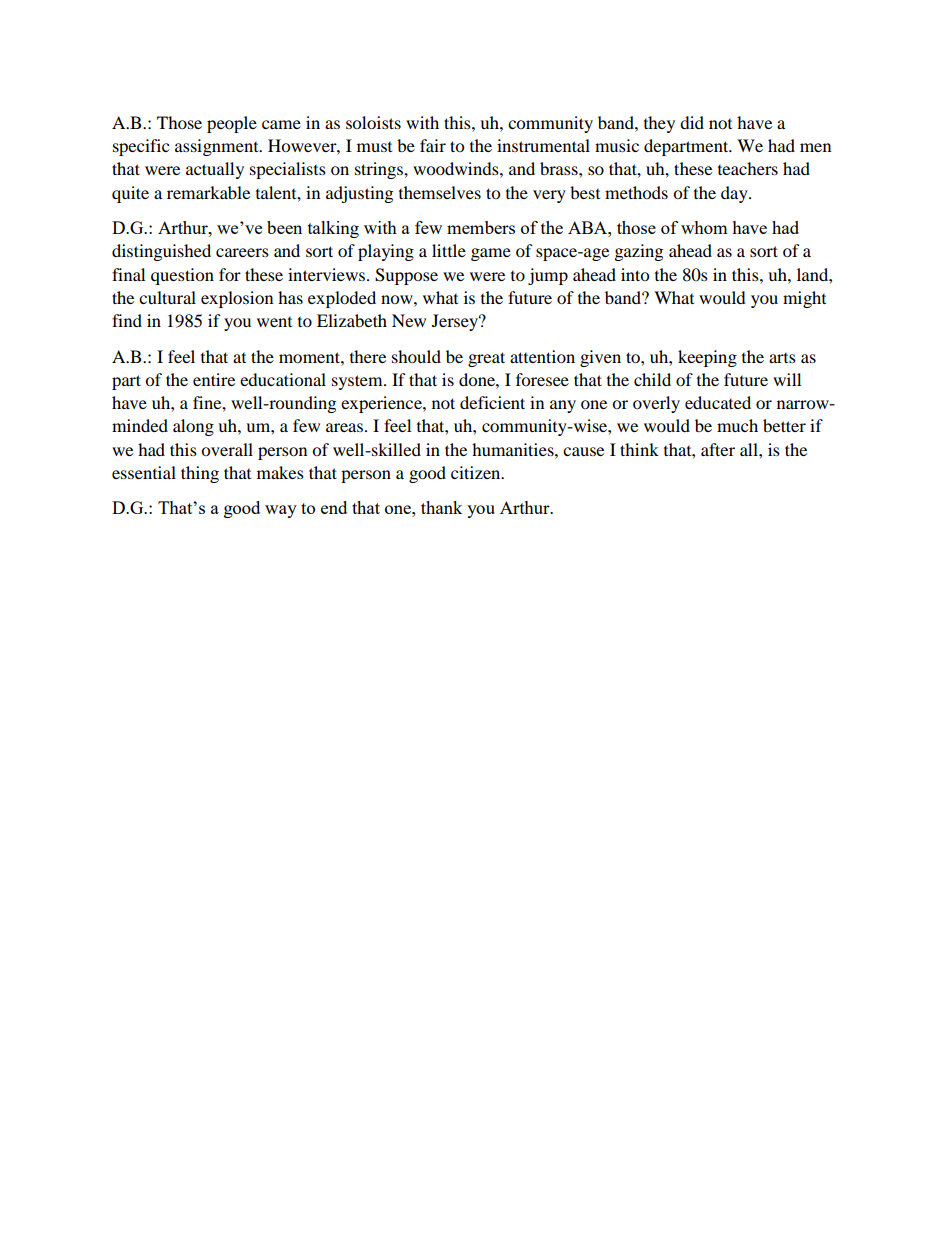 This screenshot has width=952, height=1233. What do you see at coordinates (492, 402) in the screenshot?
I see `deficient` at bounding box center [492, 402].
